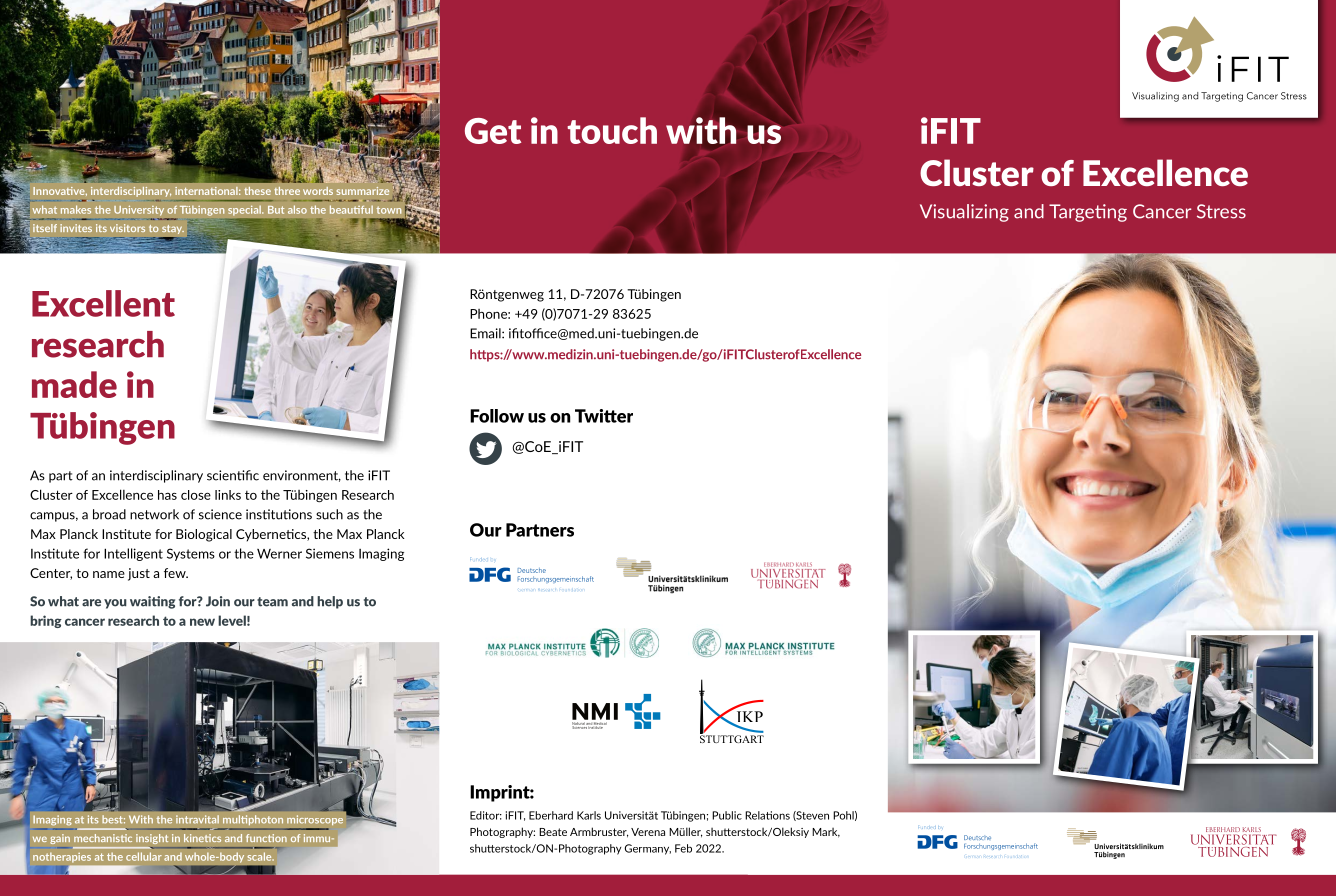 This document has width=1336, height=896. What do you see at coordinates (257, 191) in the document?
I see `these` at bounding box center [257, 191].
